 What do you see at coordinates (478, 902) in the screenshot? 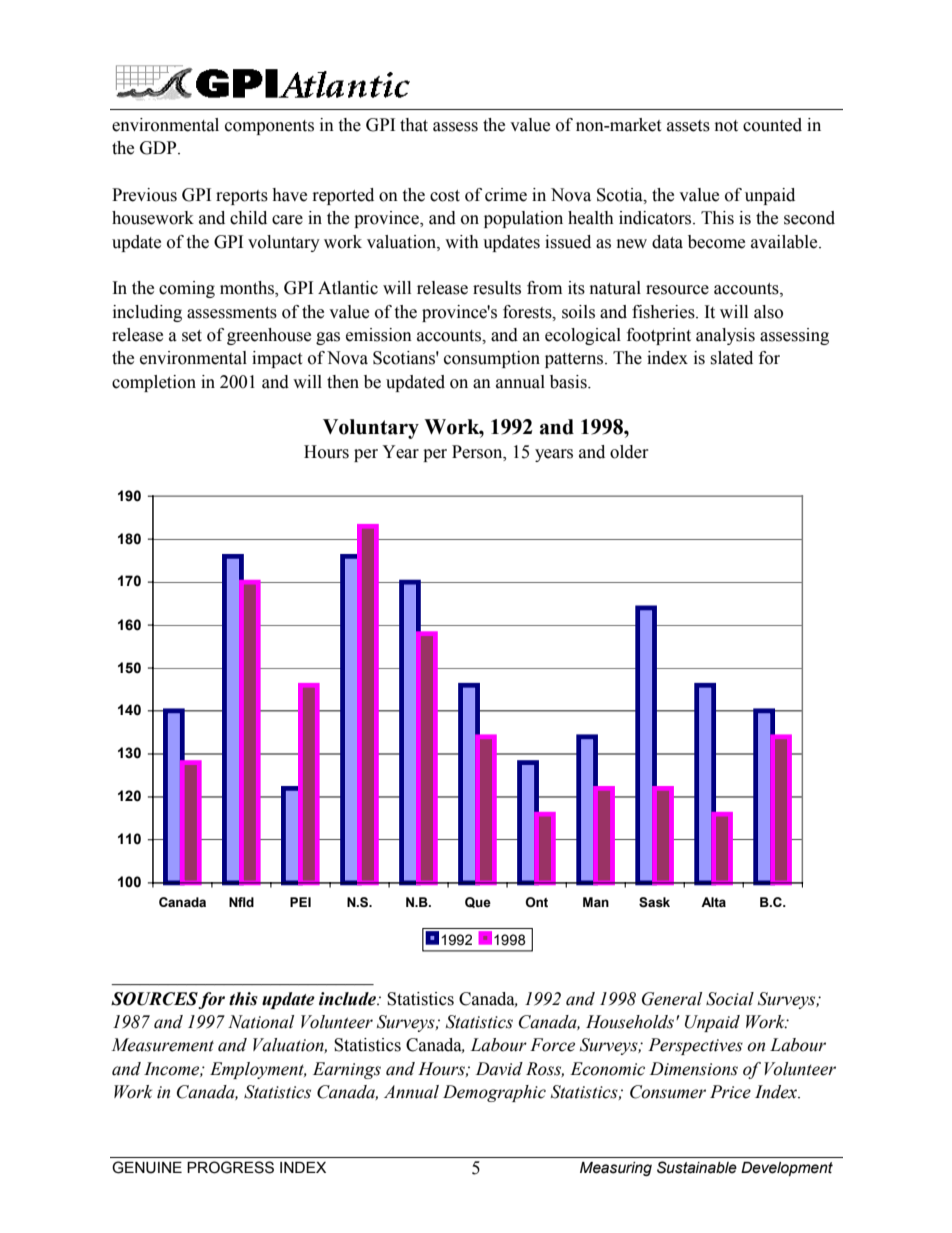
I see `Que` at bounding box center [478, 902].
